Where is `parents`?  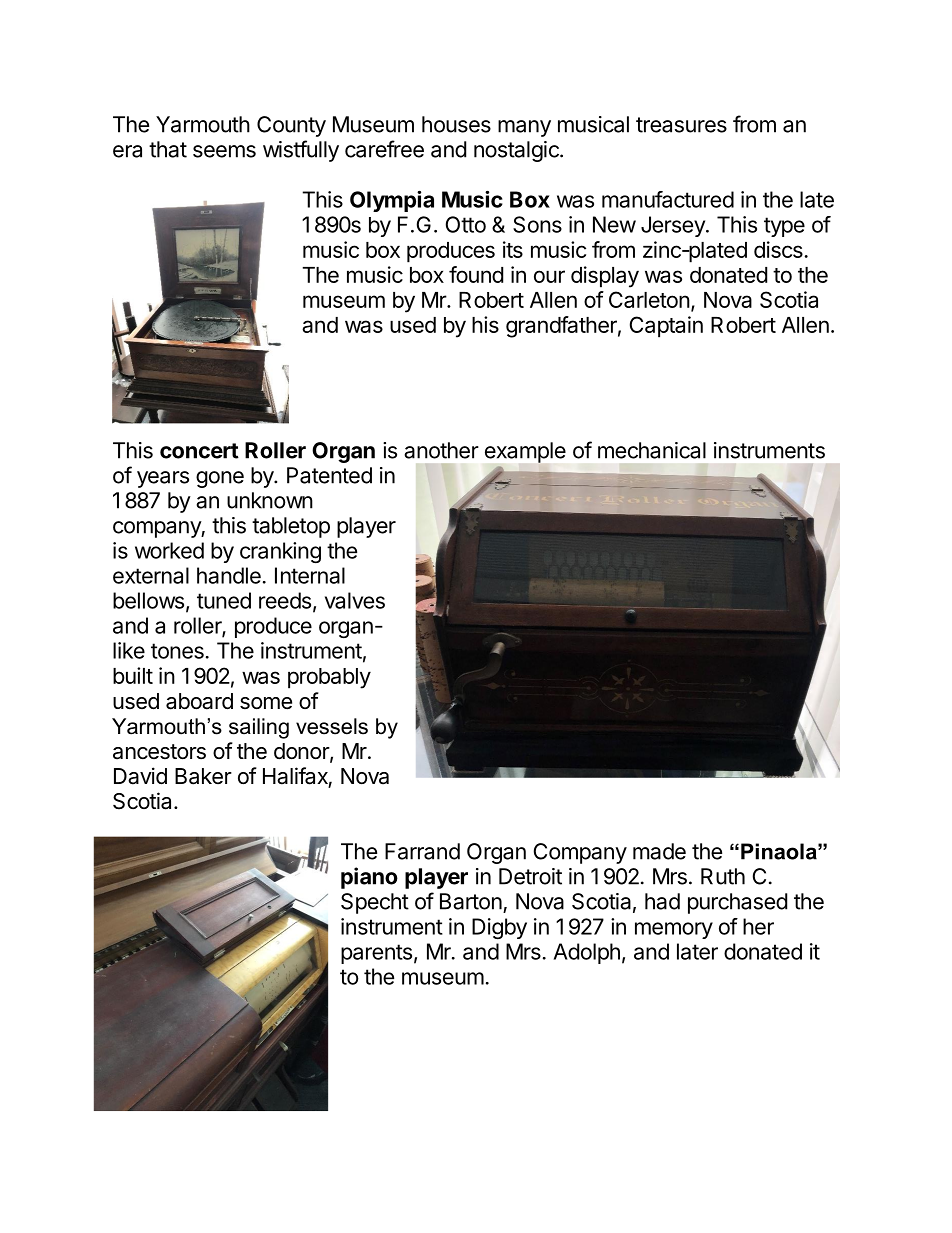 parents is located at coordinates (376, 954).
